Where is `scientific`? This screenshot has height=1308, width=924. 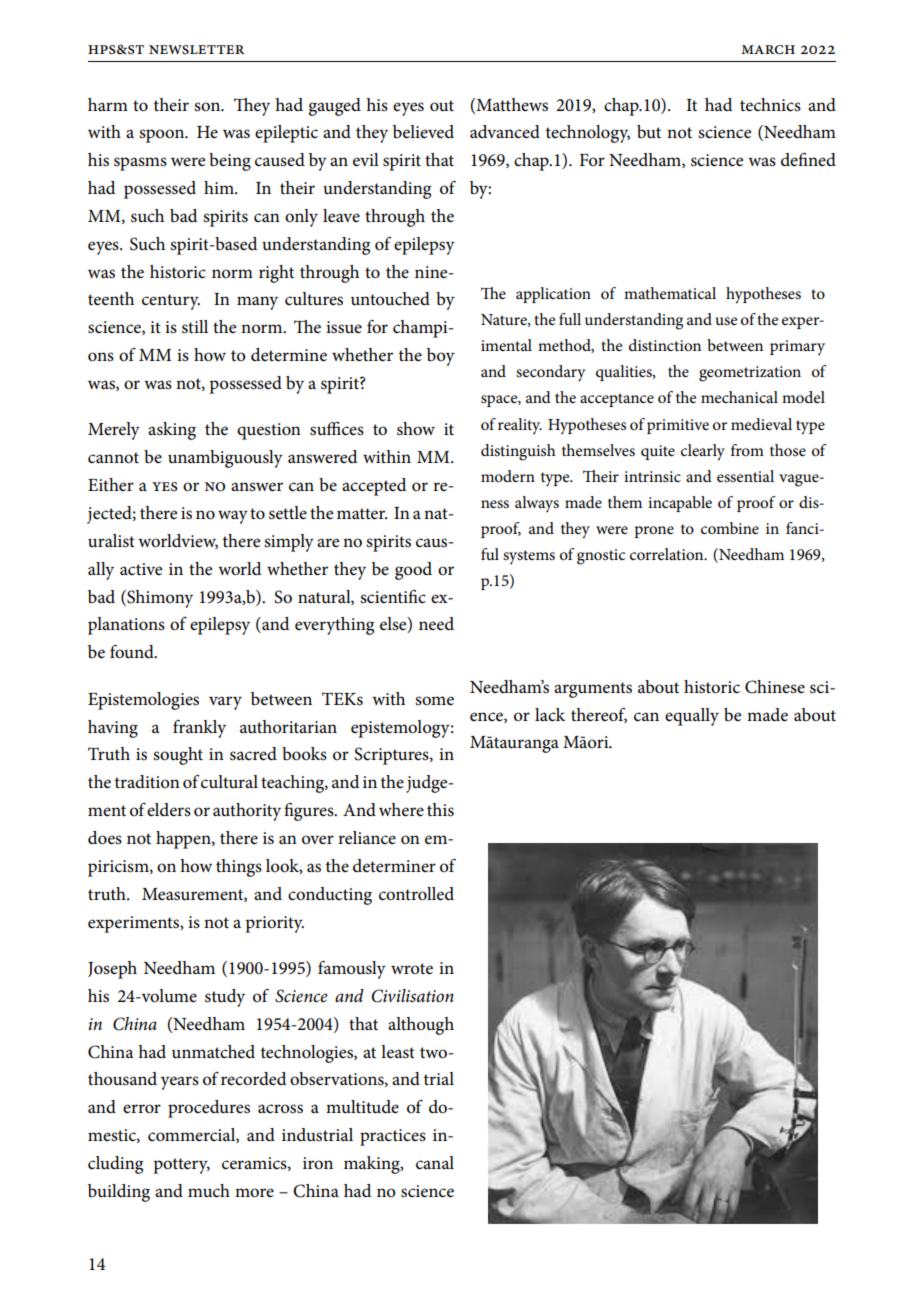
scientific is located at coordinates (393, 597).
